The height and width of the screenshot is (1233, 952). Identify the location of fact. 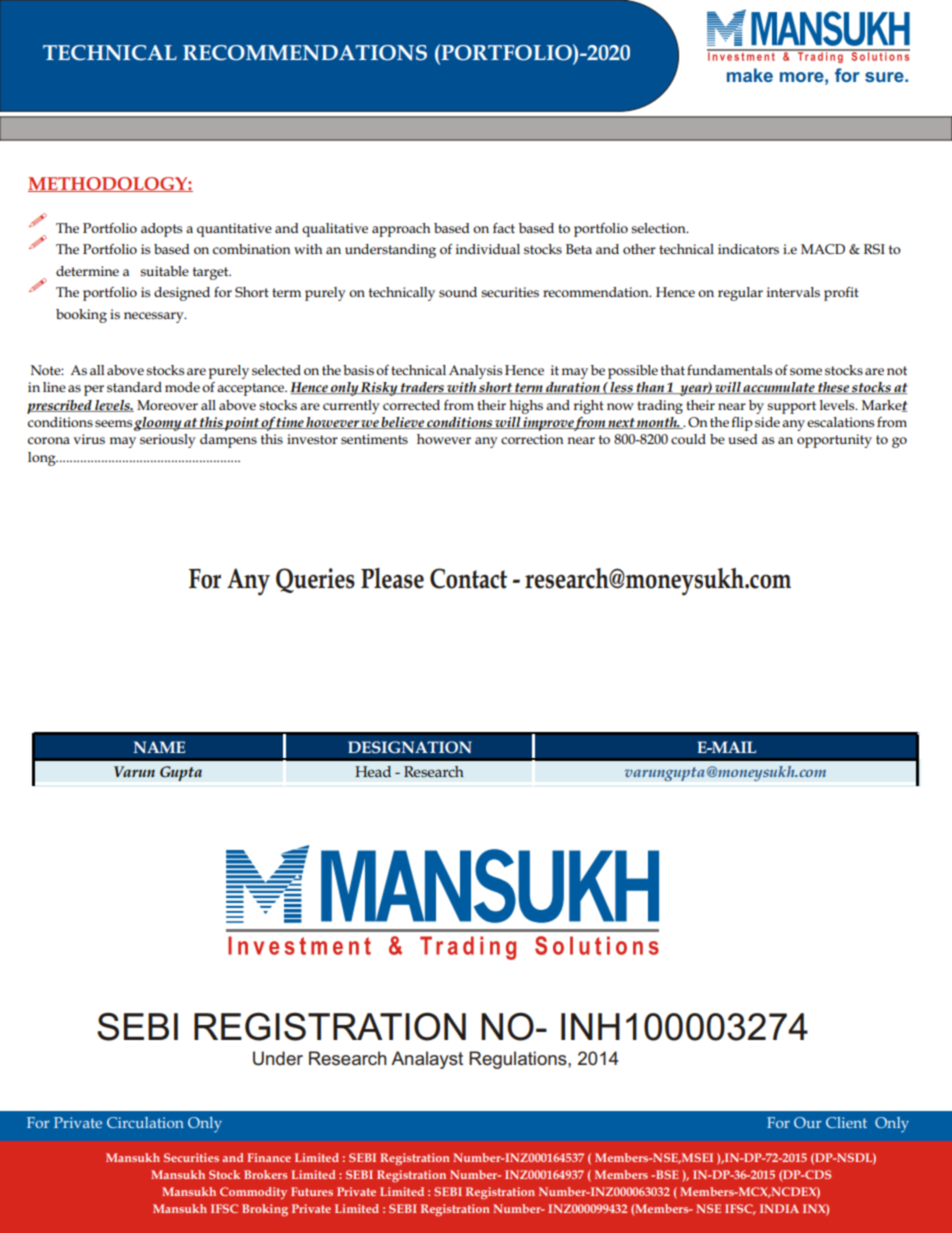
(504, 228).
